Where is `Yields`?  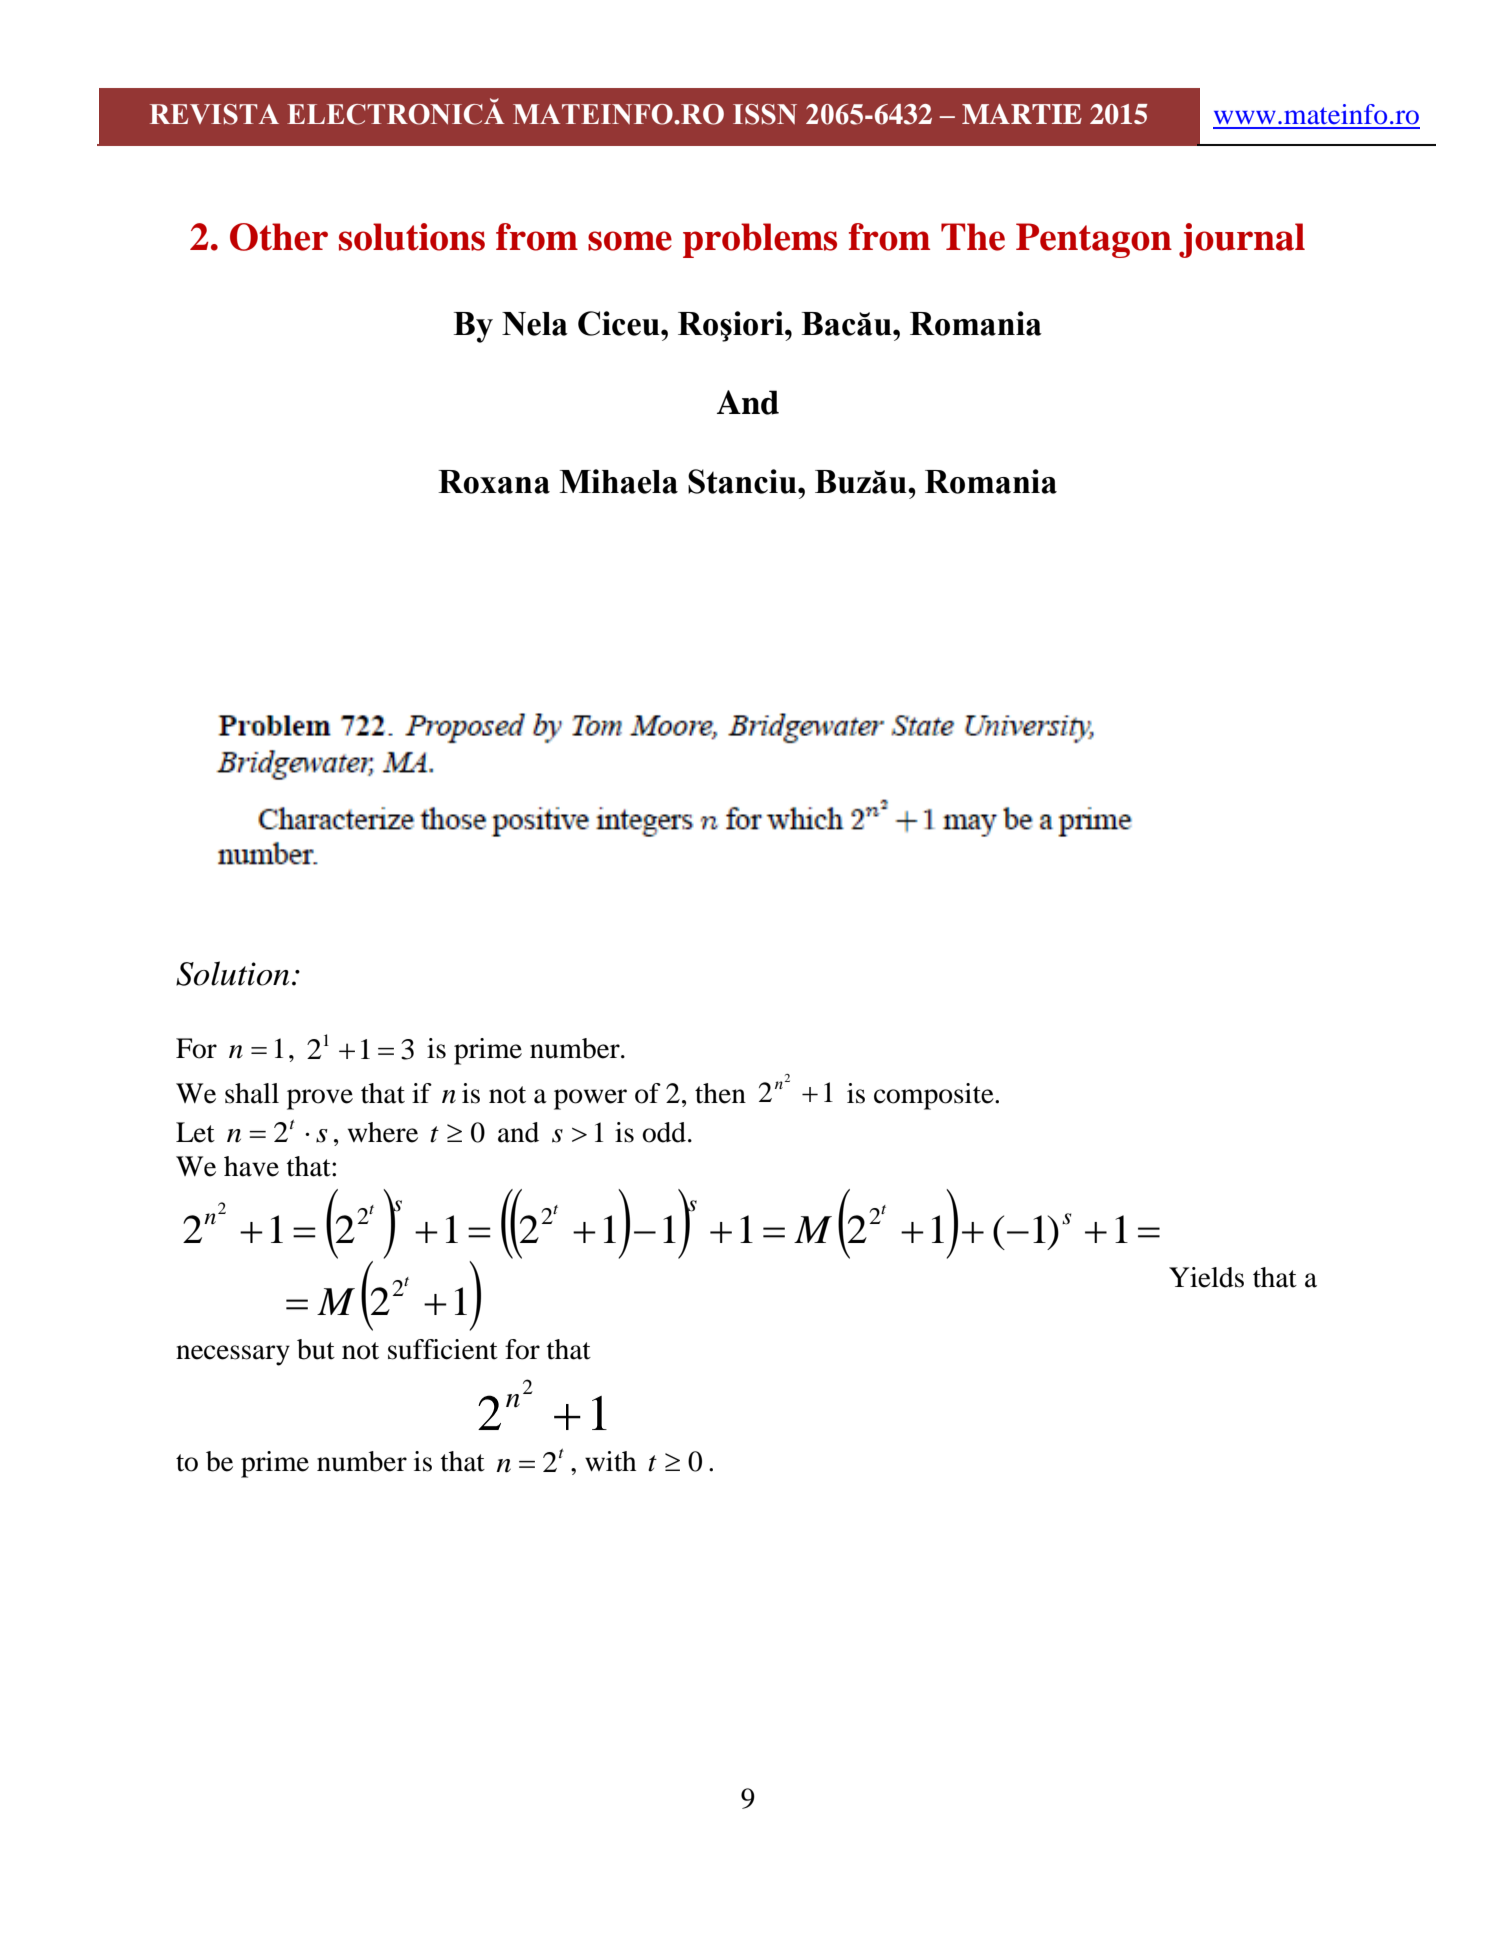 Yields is located at coordinates (1206, 1277).
